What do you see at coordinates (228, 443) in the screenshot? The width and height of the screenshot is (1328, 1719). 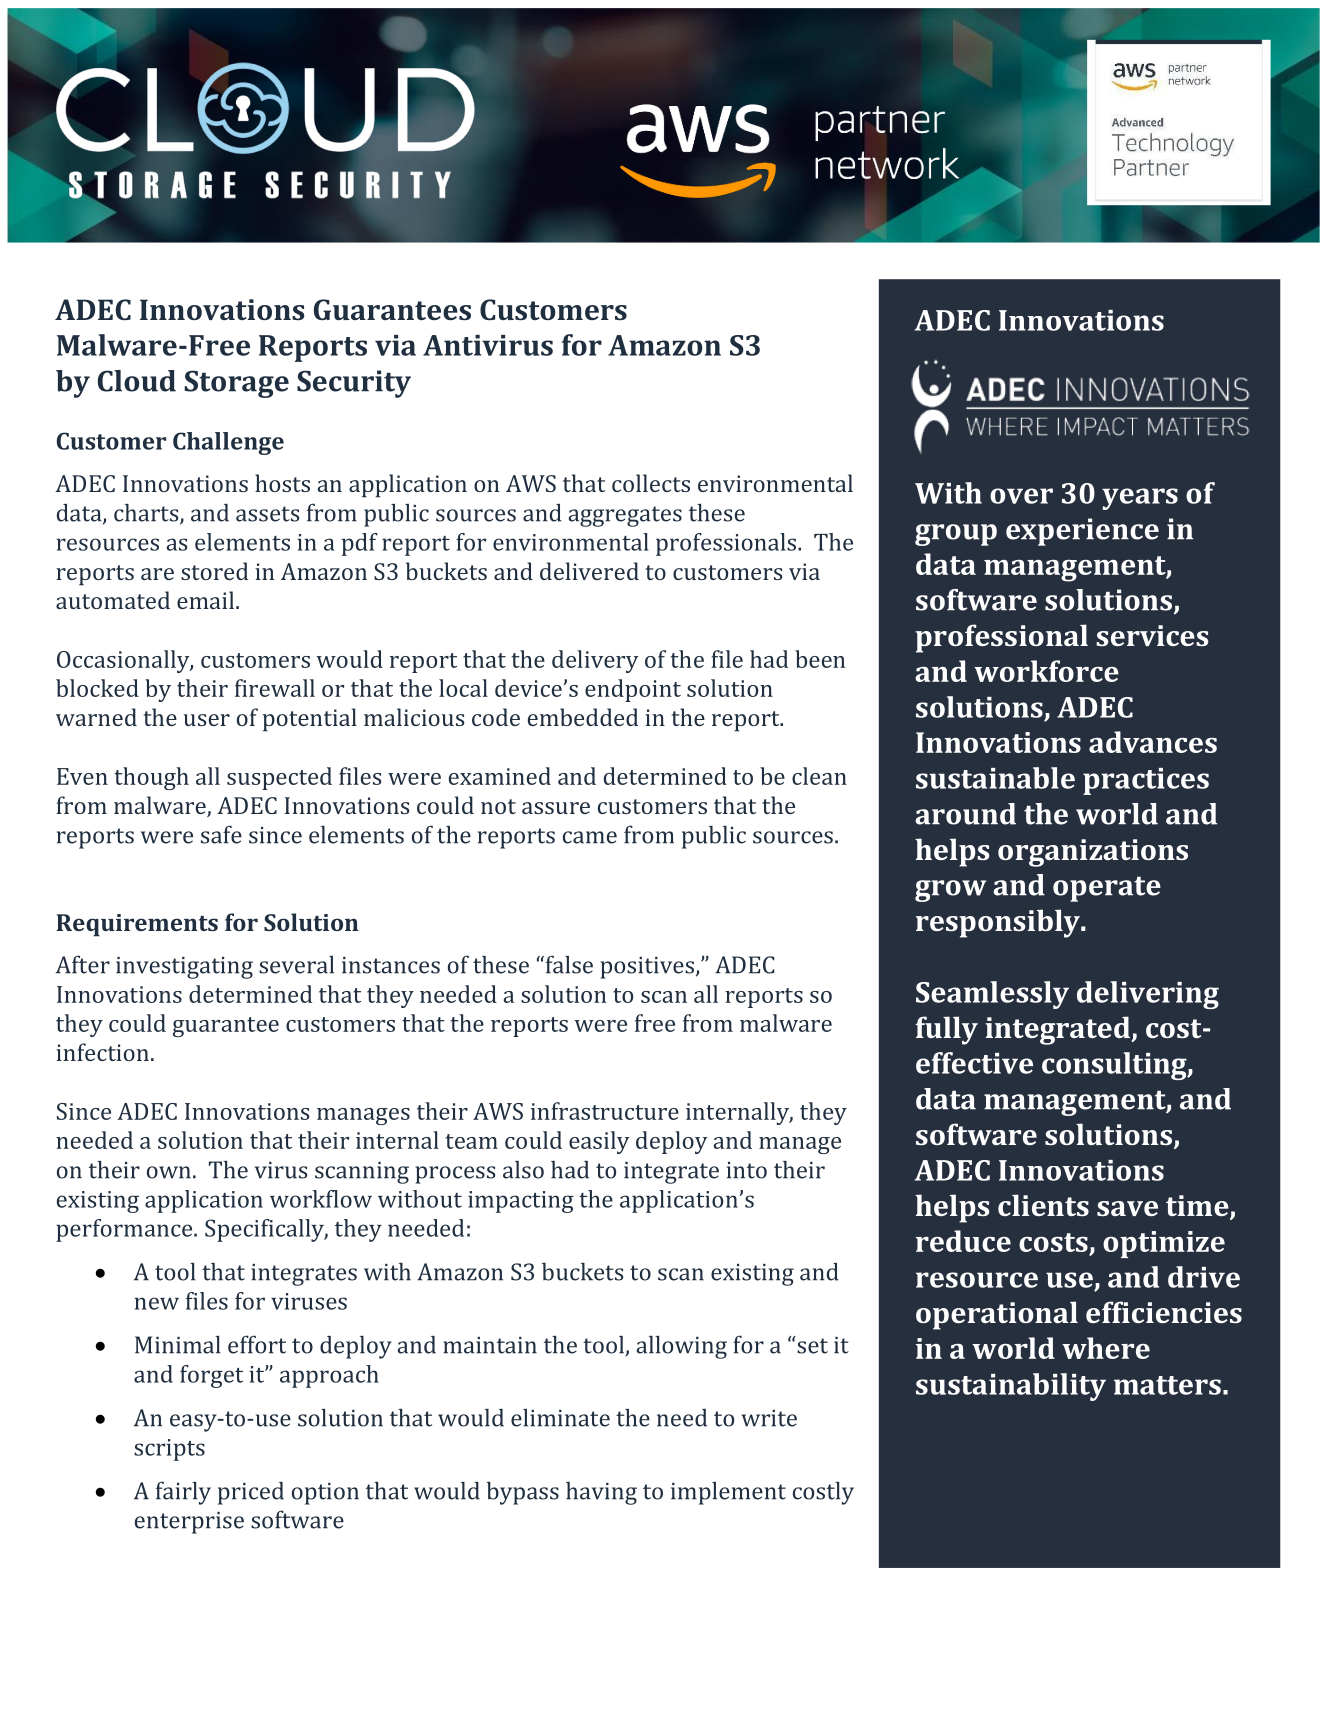 I see `Challenge` at bounding box center [228, 443].
